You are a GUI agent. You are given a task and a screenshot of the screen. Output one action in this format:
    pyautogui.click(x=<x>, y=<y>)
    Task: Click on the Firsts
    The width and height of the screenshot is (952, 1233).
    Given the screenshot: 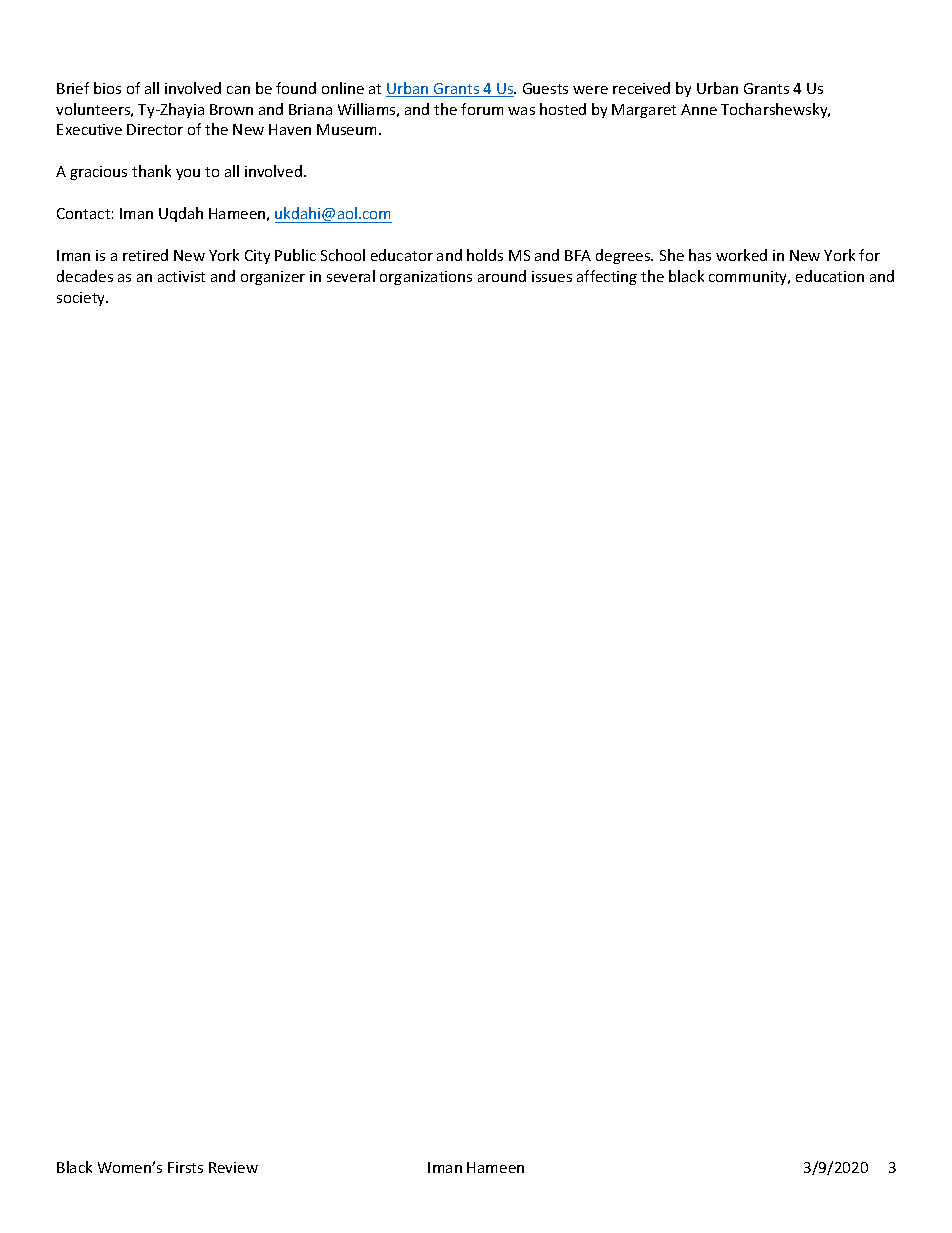 What is the action you would take?
    pyautogui.click(x=185, y=1167)
